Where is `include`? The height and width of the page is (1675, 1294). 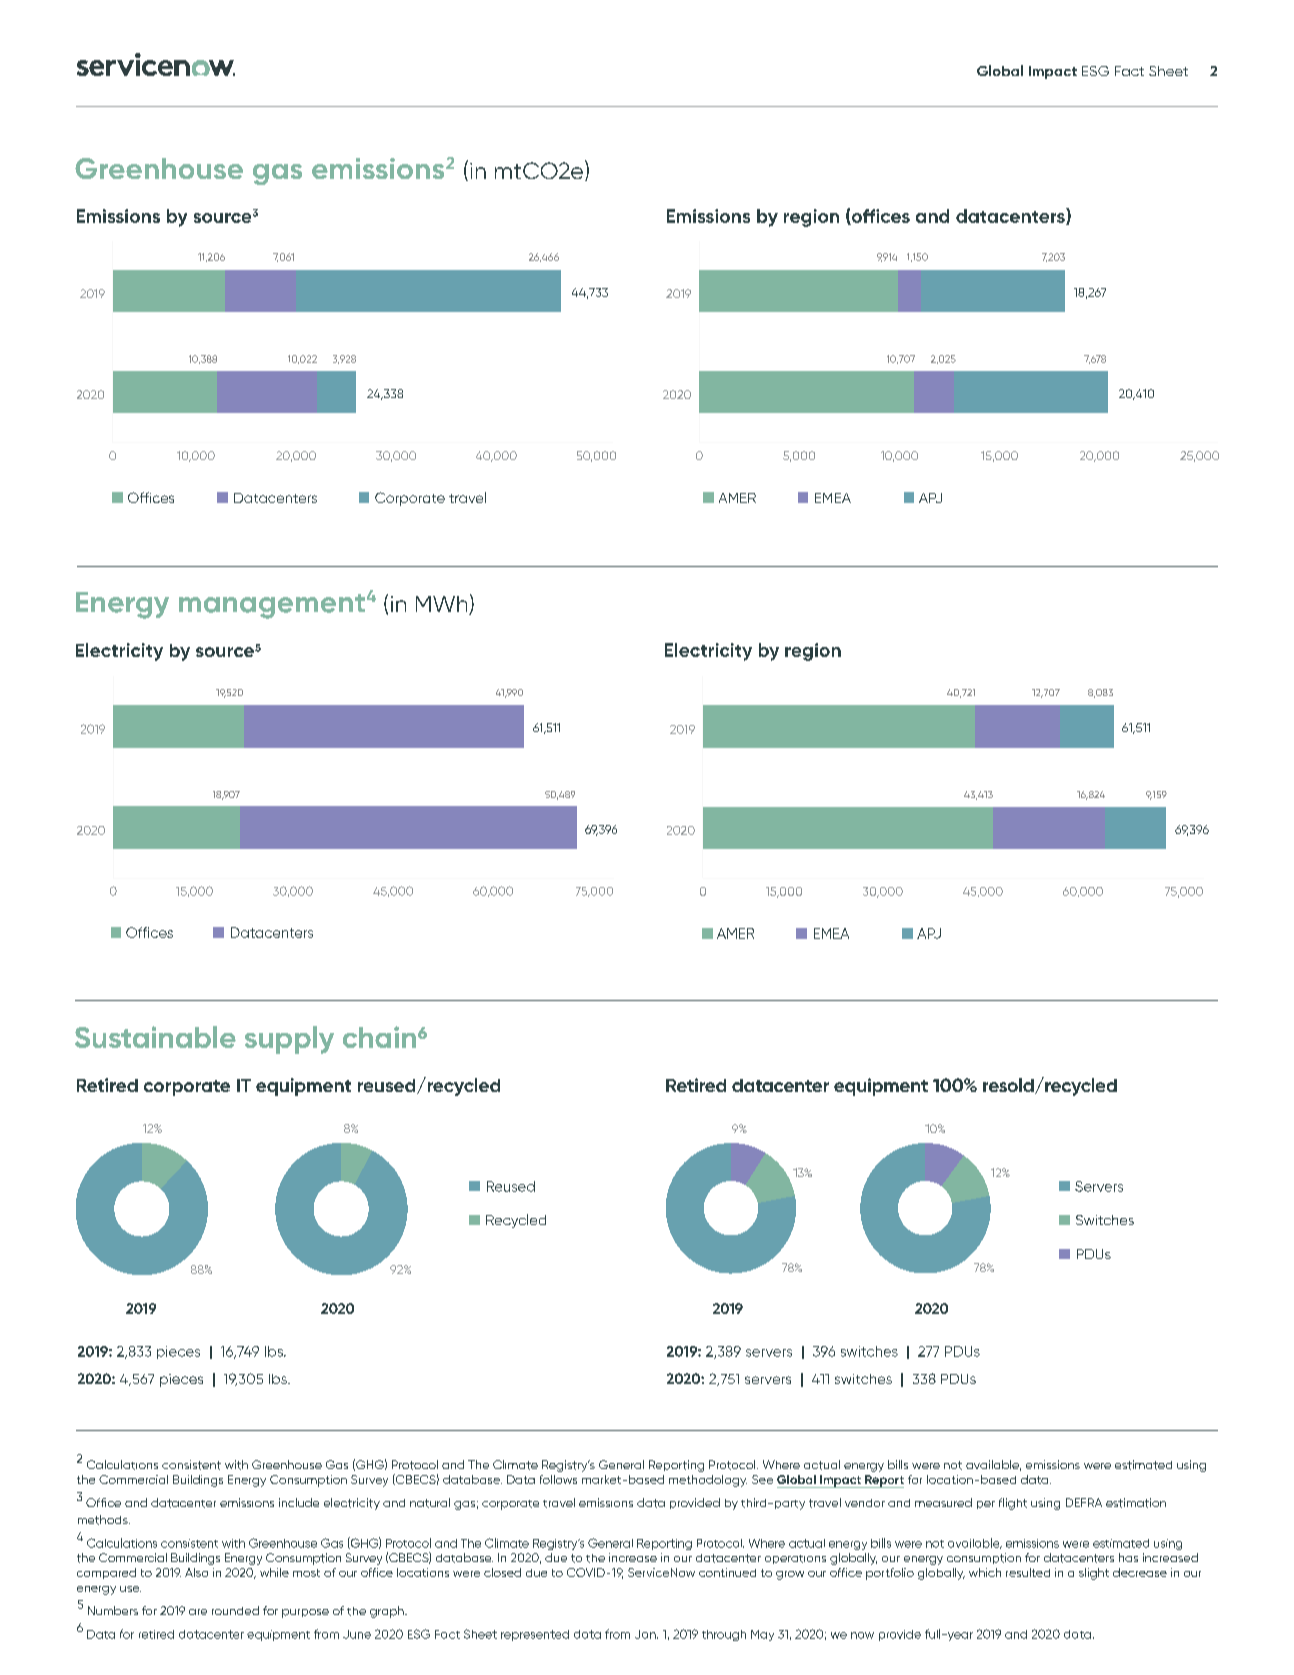 include is located at coordinates (299, 1502).
